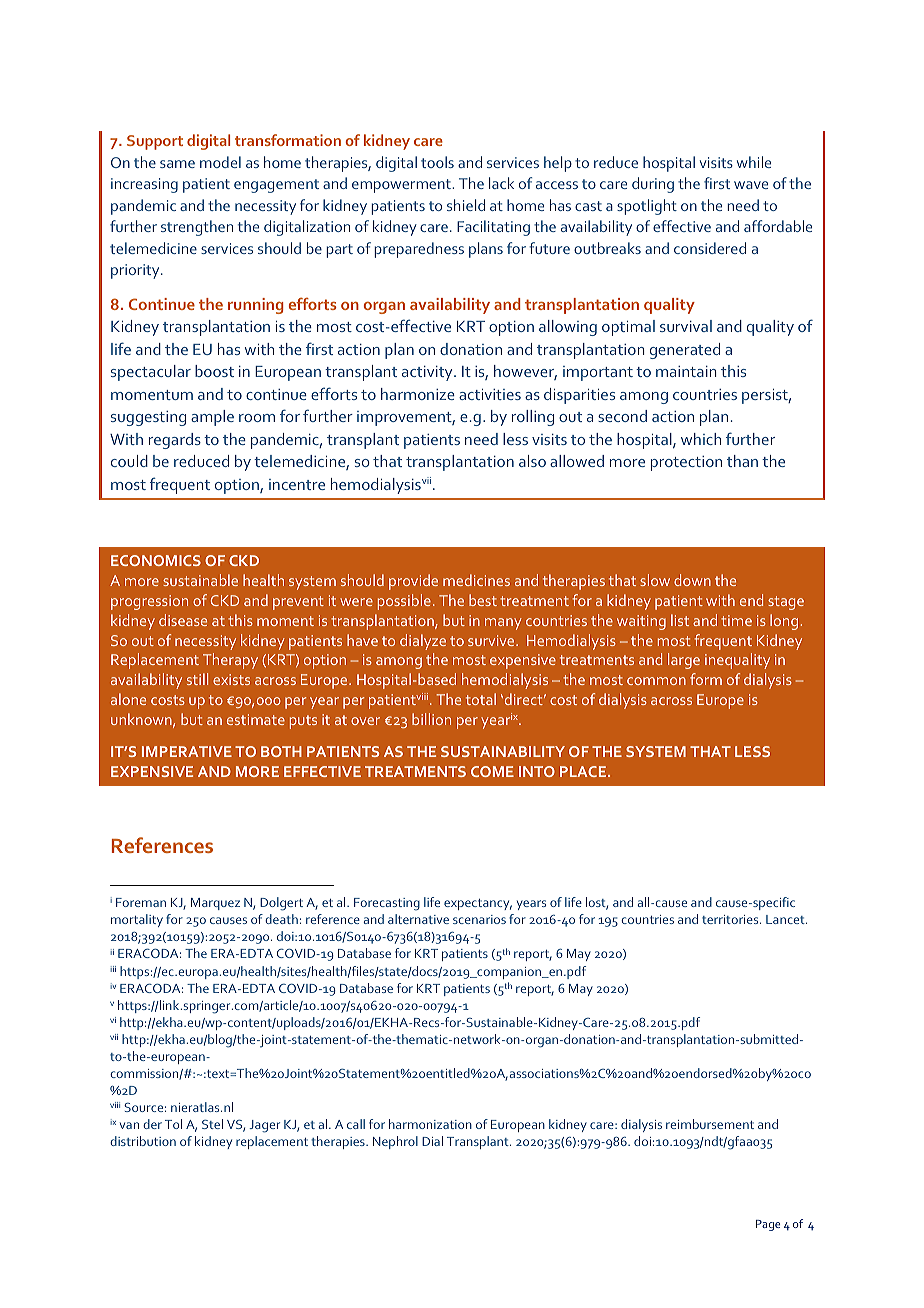  Describe the element at coordinates (220, 162) in the screenshot. I see `model` at that location.
